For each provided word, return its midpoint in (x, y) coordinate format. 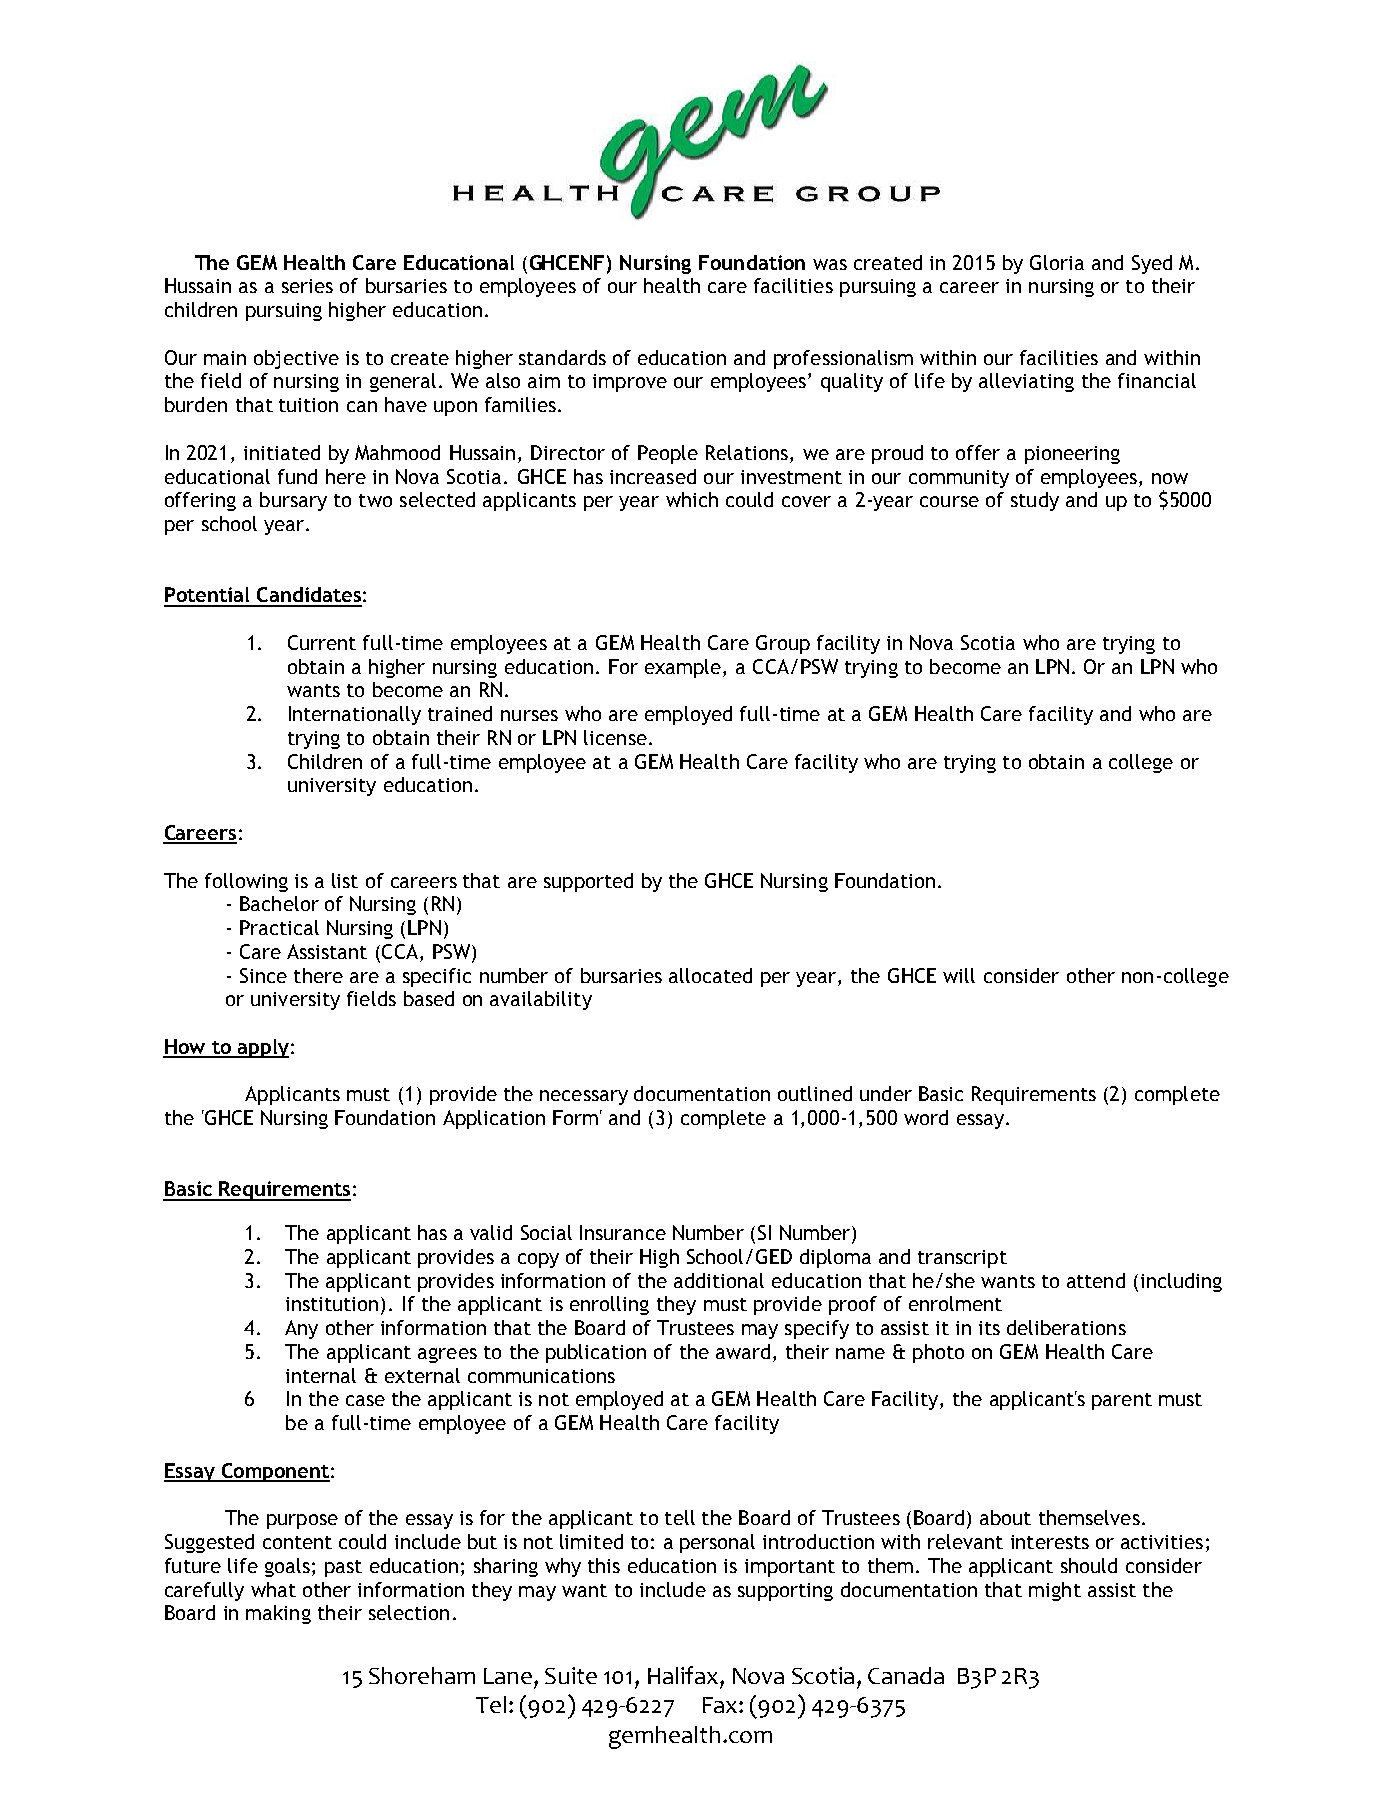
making (278, 1614)
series (307, 286)
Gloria (1057, 262)
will (959, 975)
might (1055, 1591)
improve (630, 383)
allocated (710, 975)
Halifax (684, 1675)
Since (263, 975)
